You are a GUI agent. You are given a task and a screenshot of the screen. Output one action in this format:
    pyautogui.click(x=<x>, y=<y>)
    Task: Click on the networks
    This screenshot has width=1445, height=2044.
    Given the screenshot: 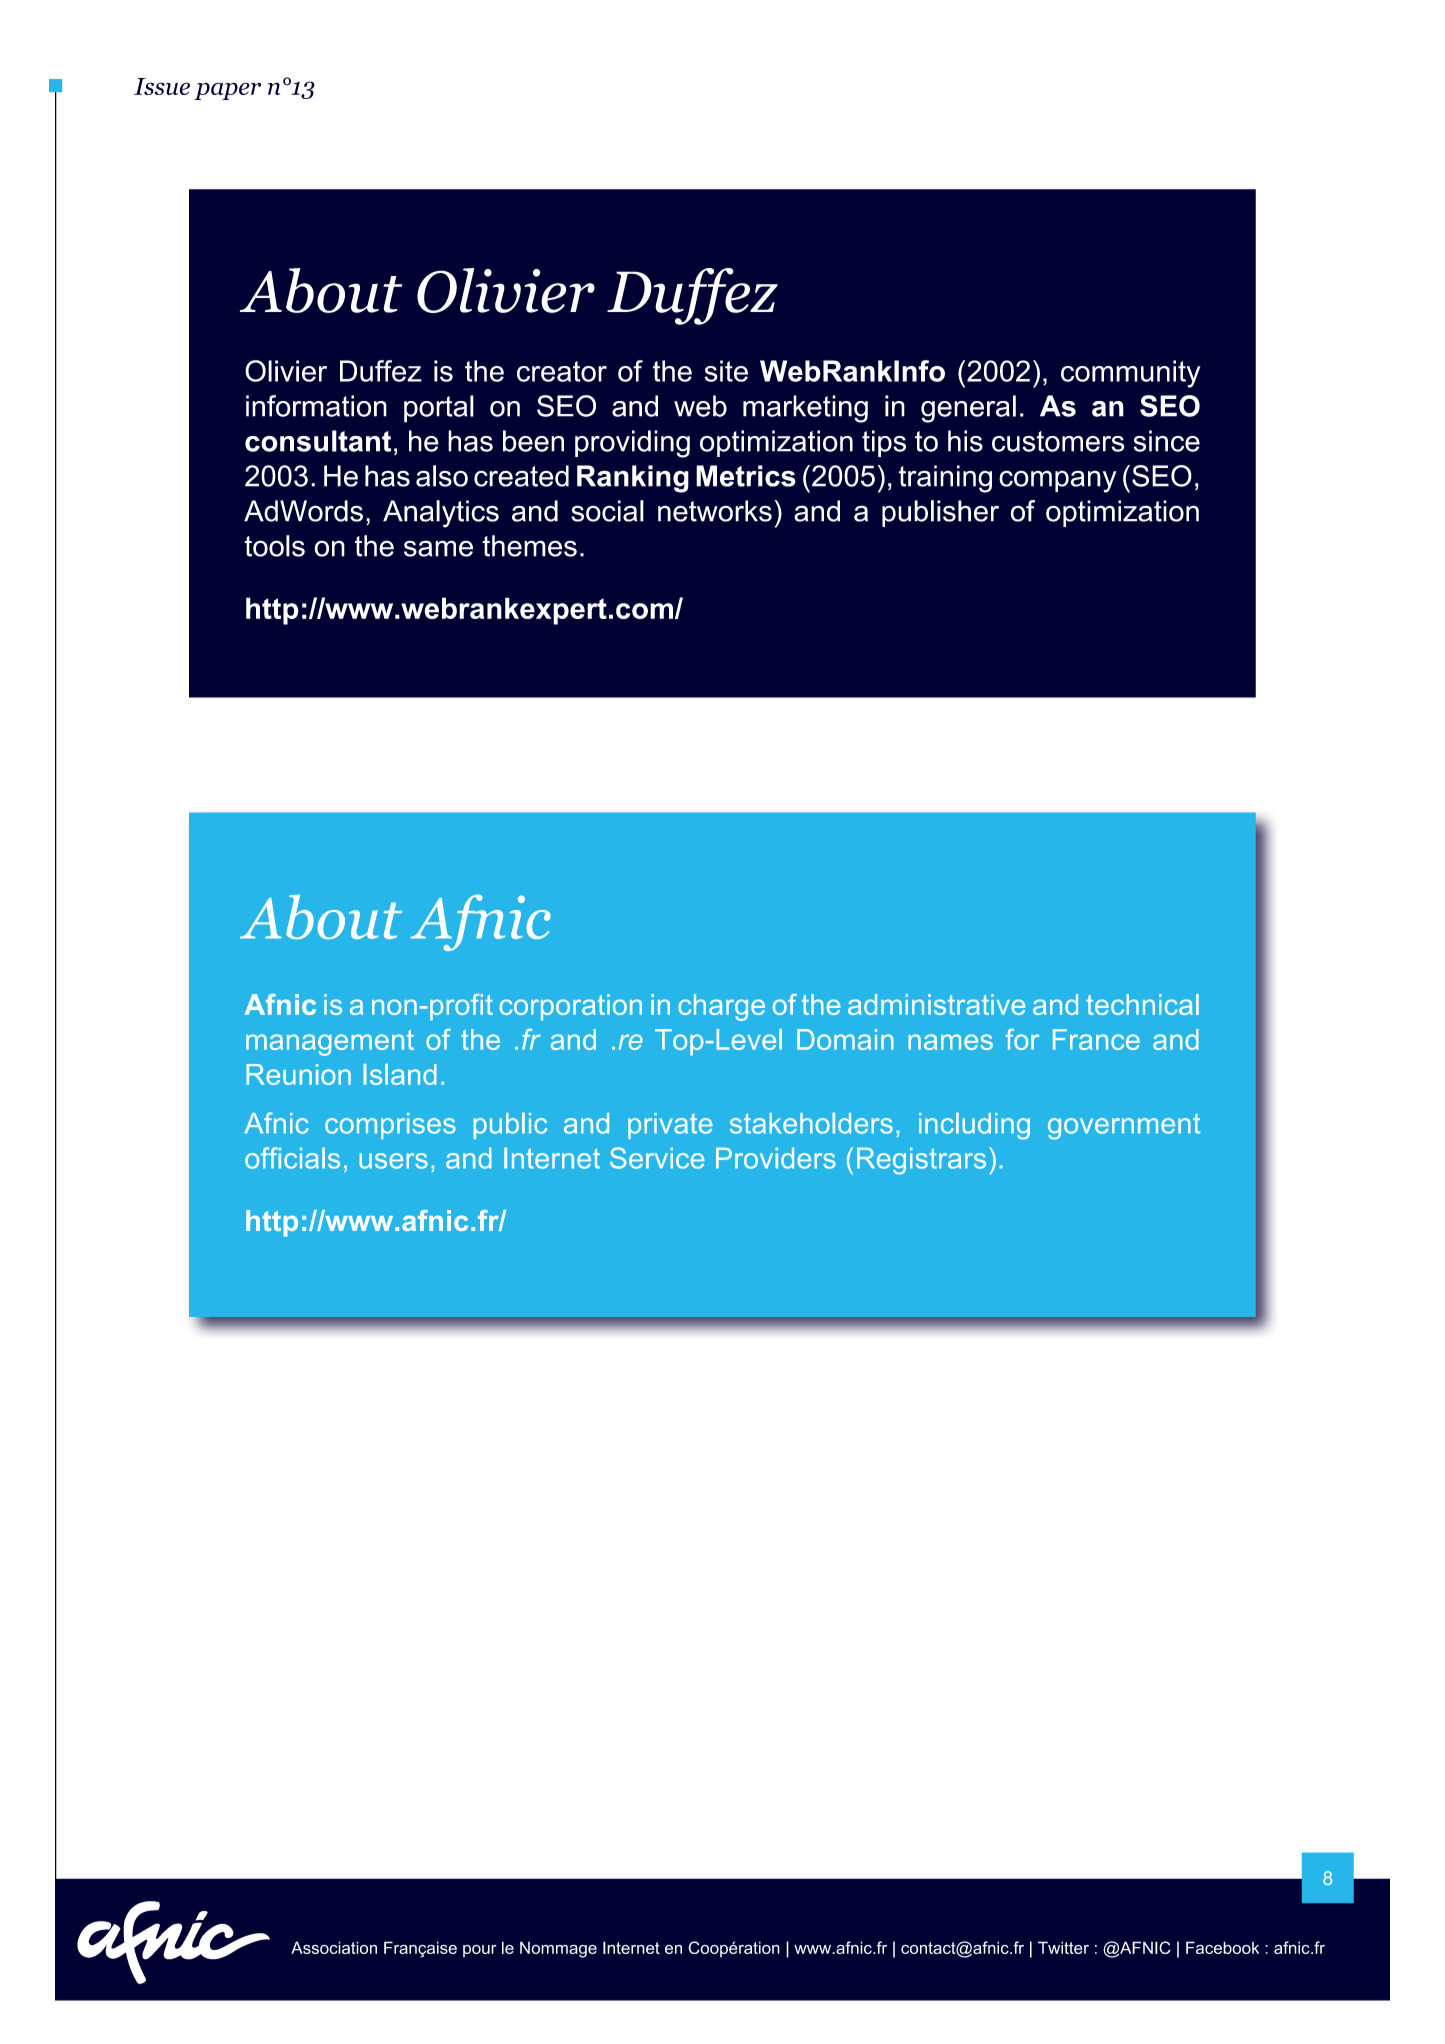 What is the action you would take?
    pyautogui.click(x=715, y=511)
